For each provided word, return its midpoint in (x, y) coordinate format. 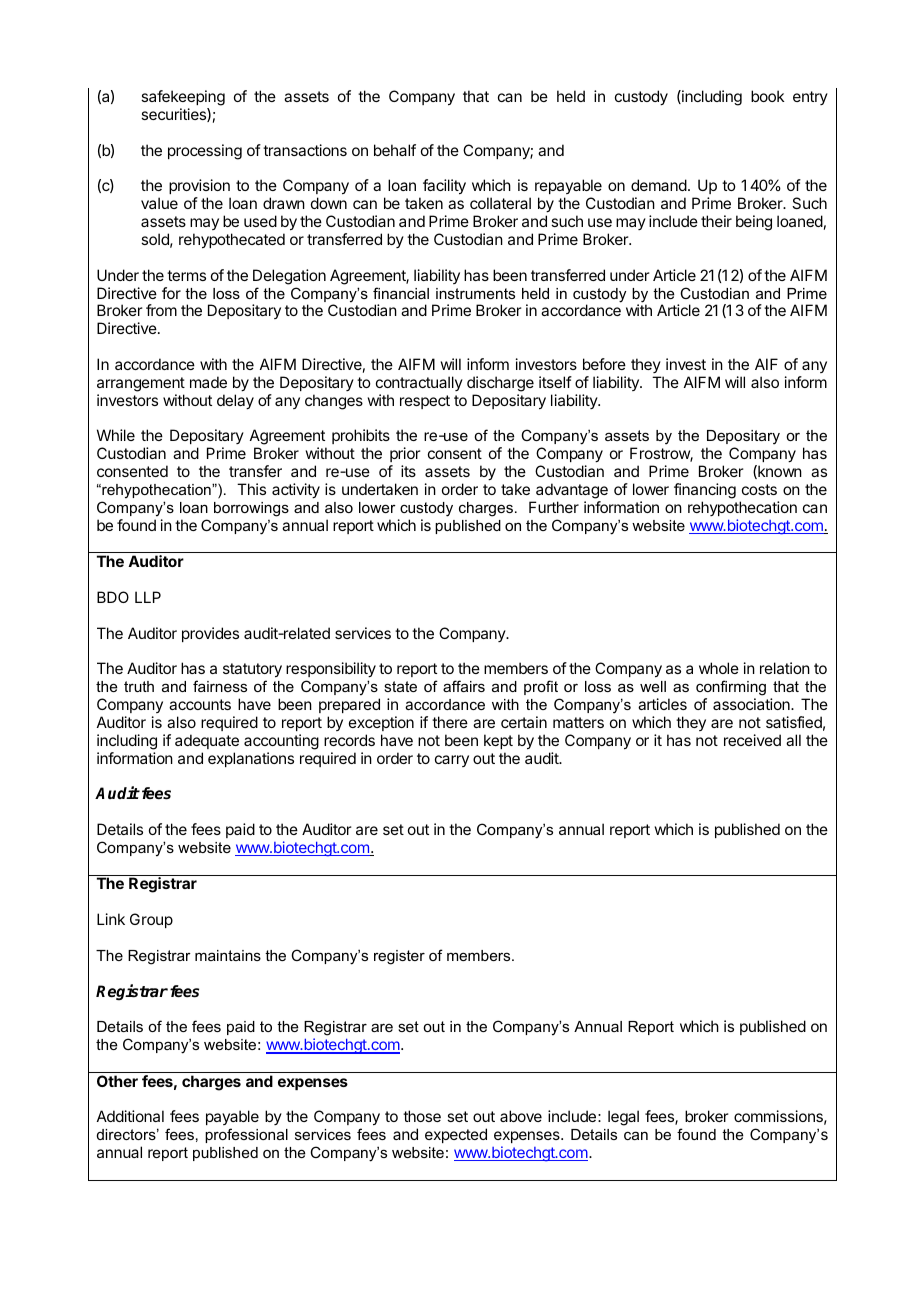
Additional (130, 1116)
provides (210, 634)
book (768, 96)
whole (719, 668)
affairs (464, 686)
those (422, 1116)
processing (205, 152)
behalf (395, 150)
